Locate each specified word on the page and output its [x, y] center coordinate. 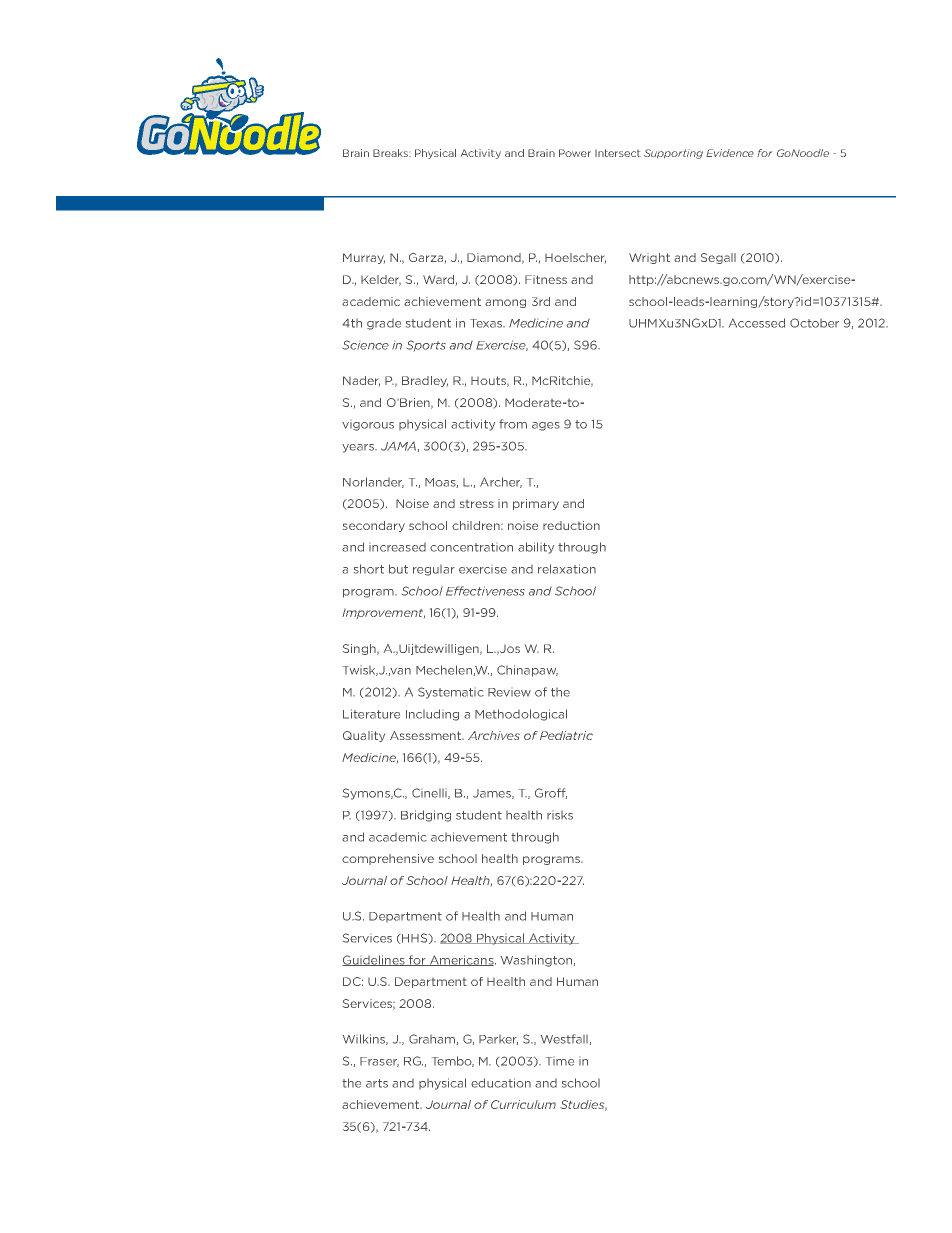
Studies [583, 1105]
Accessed [757, 323]
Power [575, 153]
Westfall [564, 1039]
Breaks [391, 153]
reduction [571, 525]
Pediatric [566, 735]
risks [560, 815]
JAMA [398, 446]
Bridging [426, 816]
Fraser [379, 1062]
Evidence [730, 153]
